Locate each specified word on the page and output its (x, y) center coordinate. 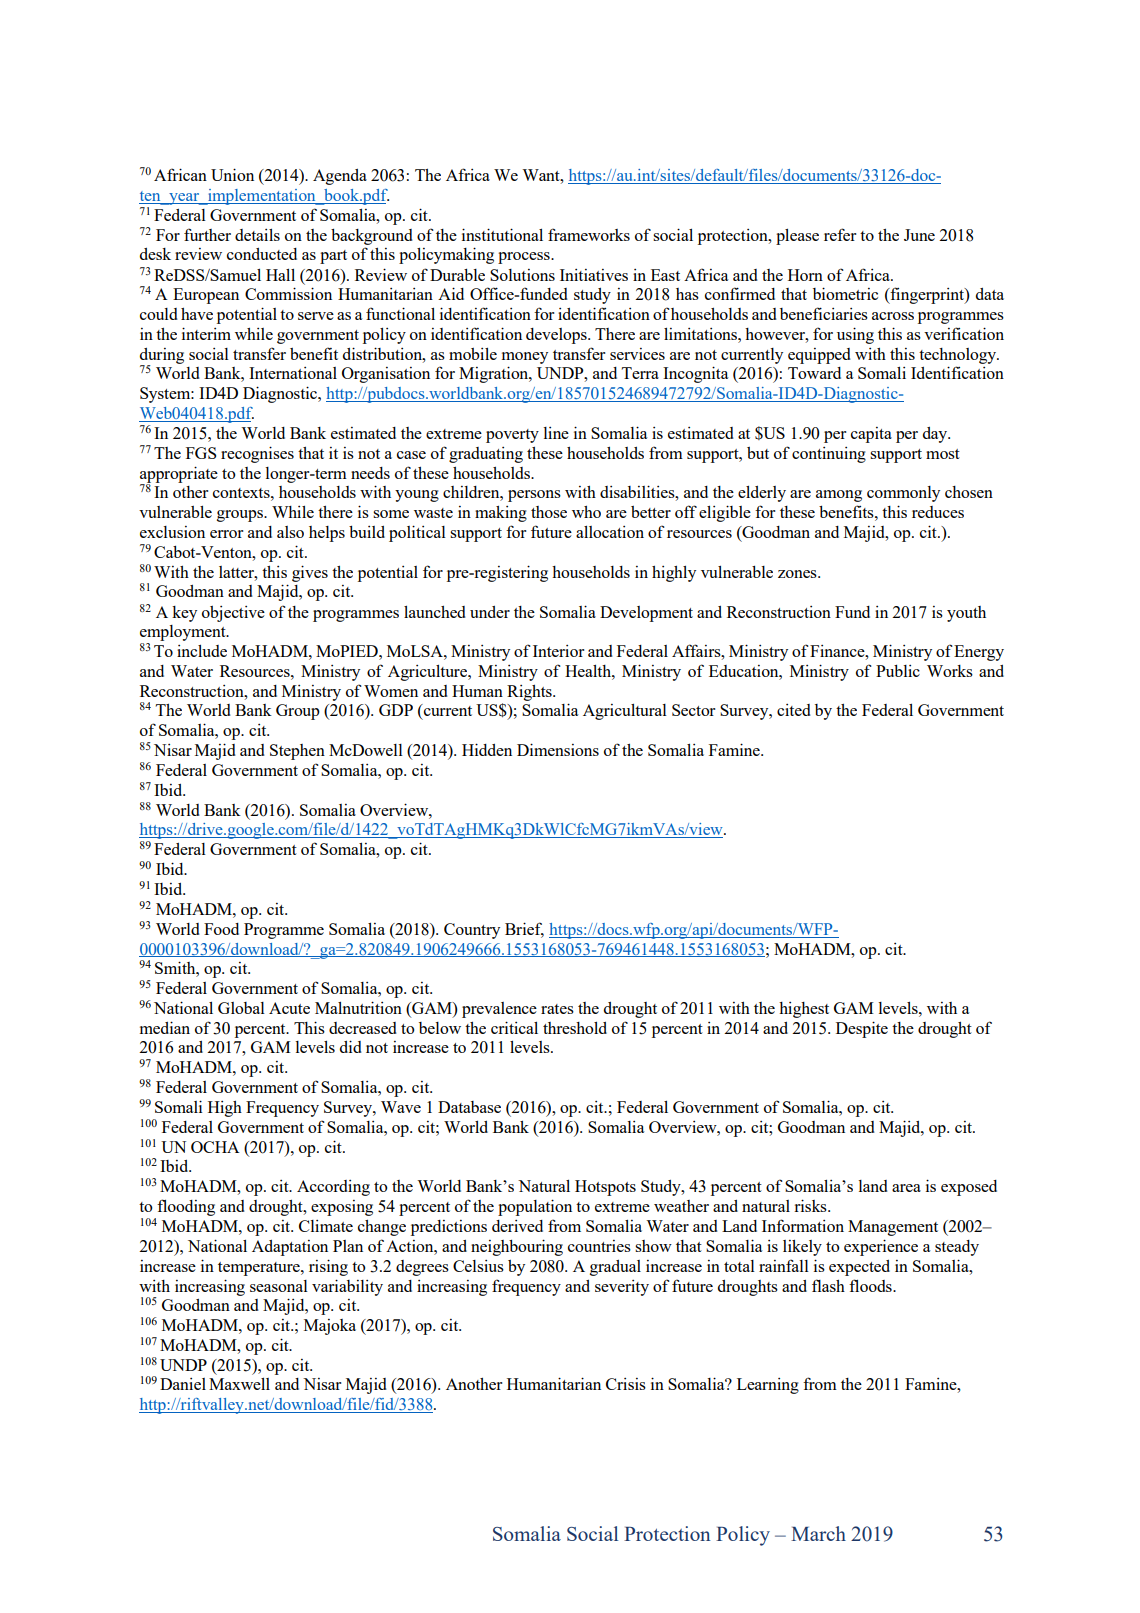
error (226, 534)
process (525, 258)
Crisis (626, 1384)
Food (221, 929)
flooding (186, 1207)
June (919, 235)
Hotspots (605, 1188)
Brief (524, 929)
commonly (903, 494)
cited (794, 710)
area (906, 1188)
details (257, 235)
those (549, 512)
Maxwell (239, 1384)
